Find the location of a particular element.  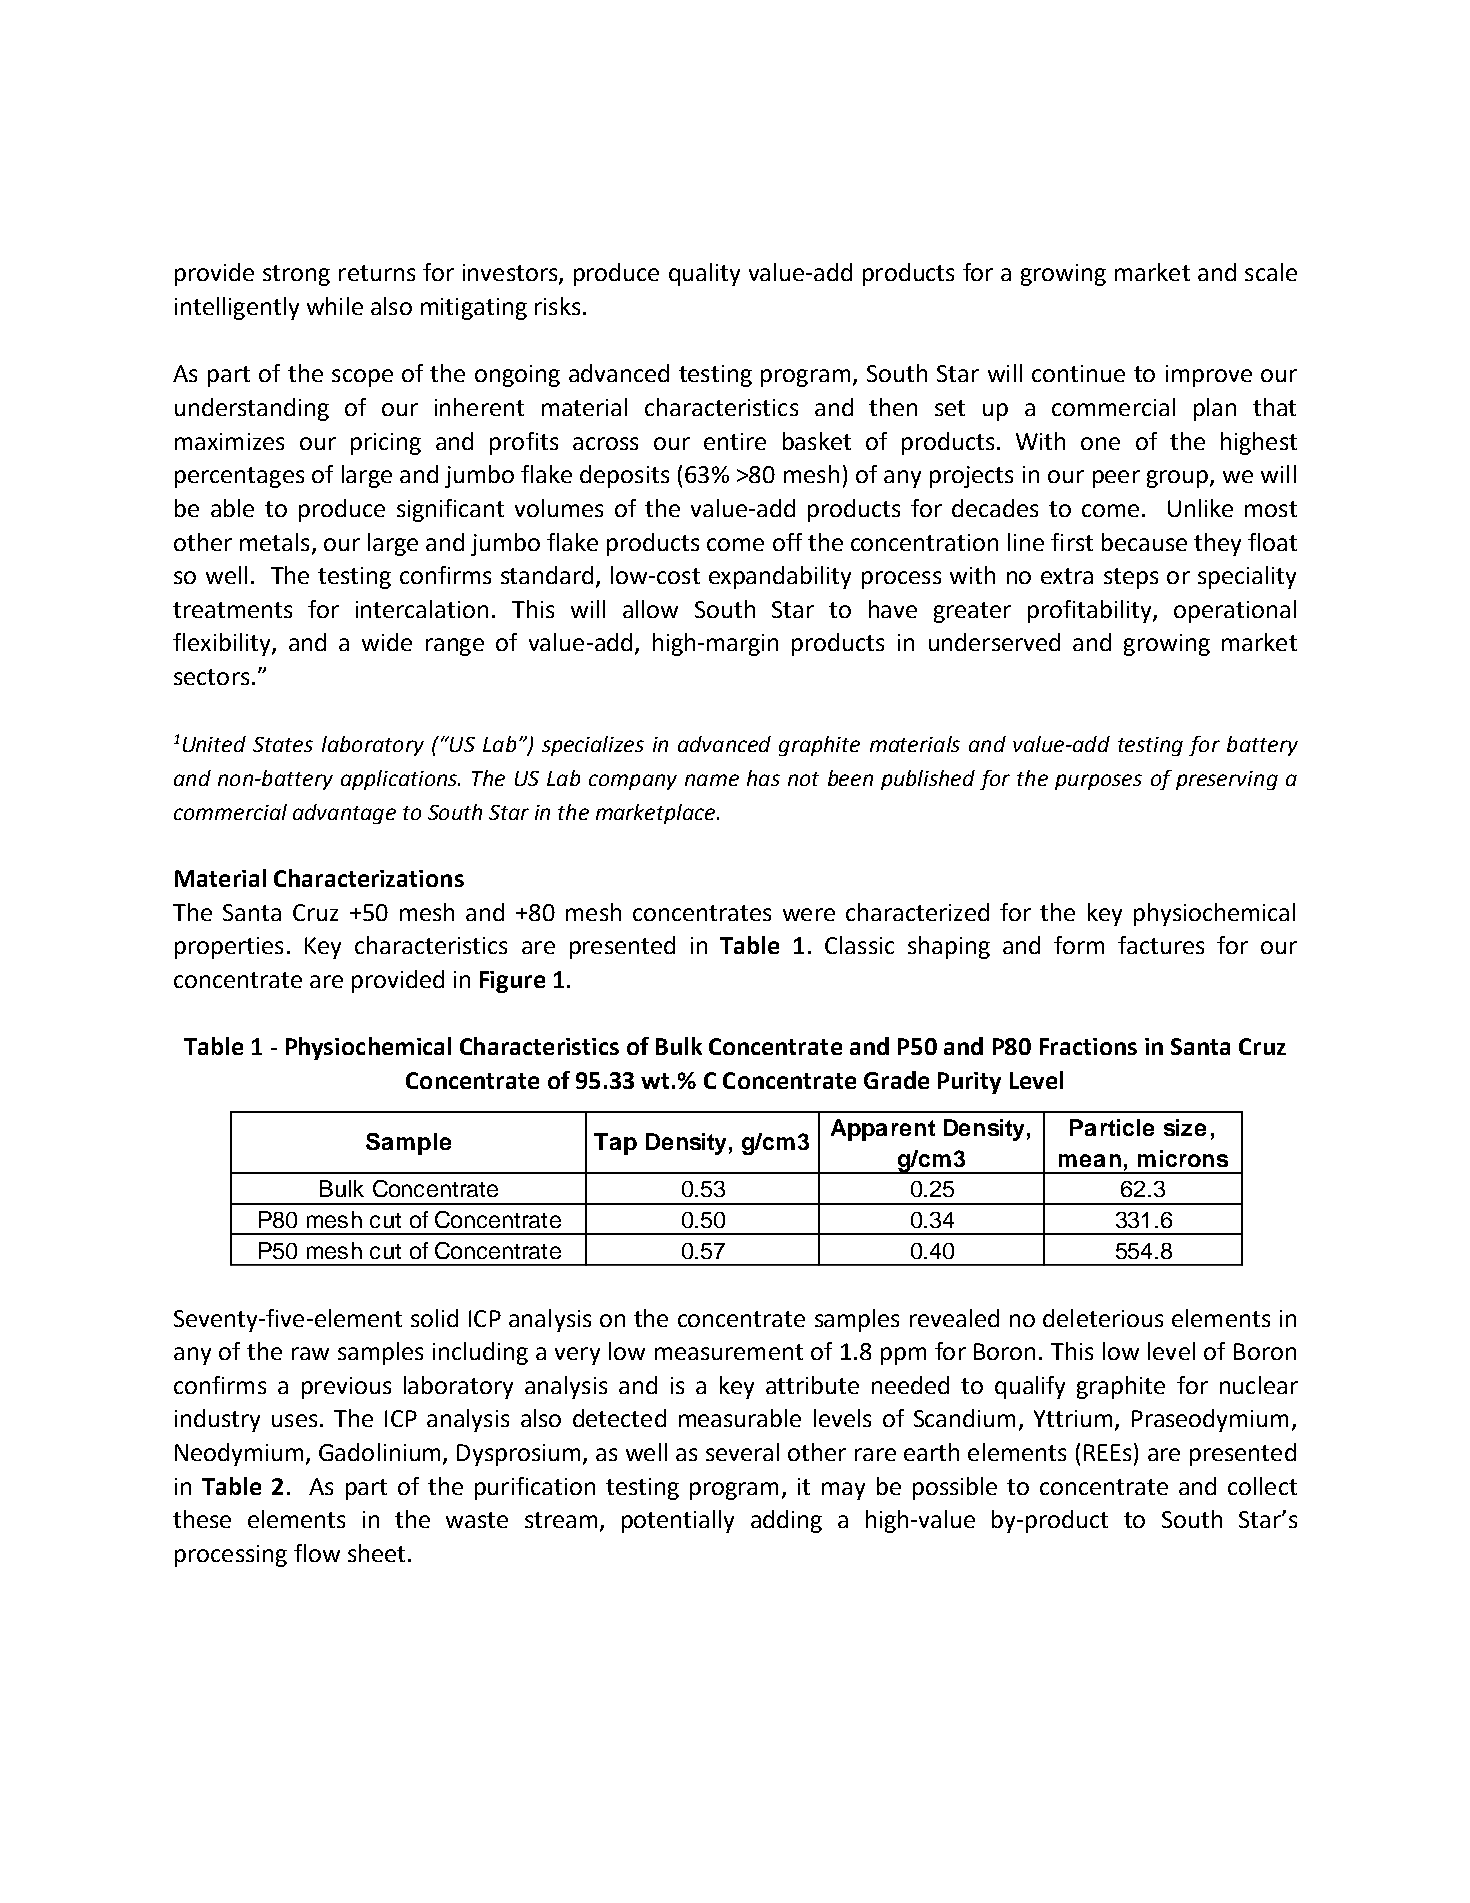

were is located at coordinates (809, 914).
